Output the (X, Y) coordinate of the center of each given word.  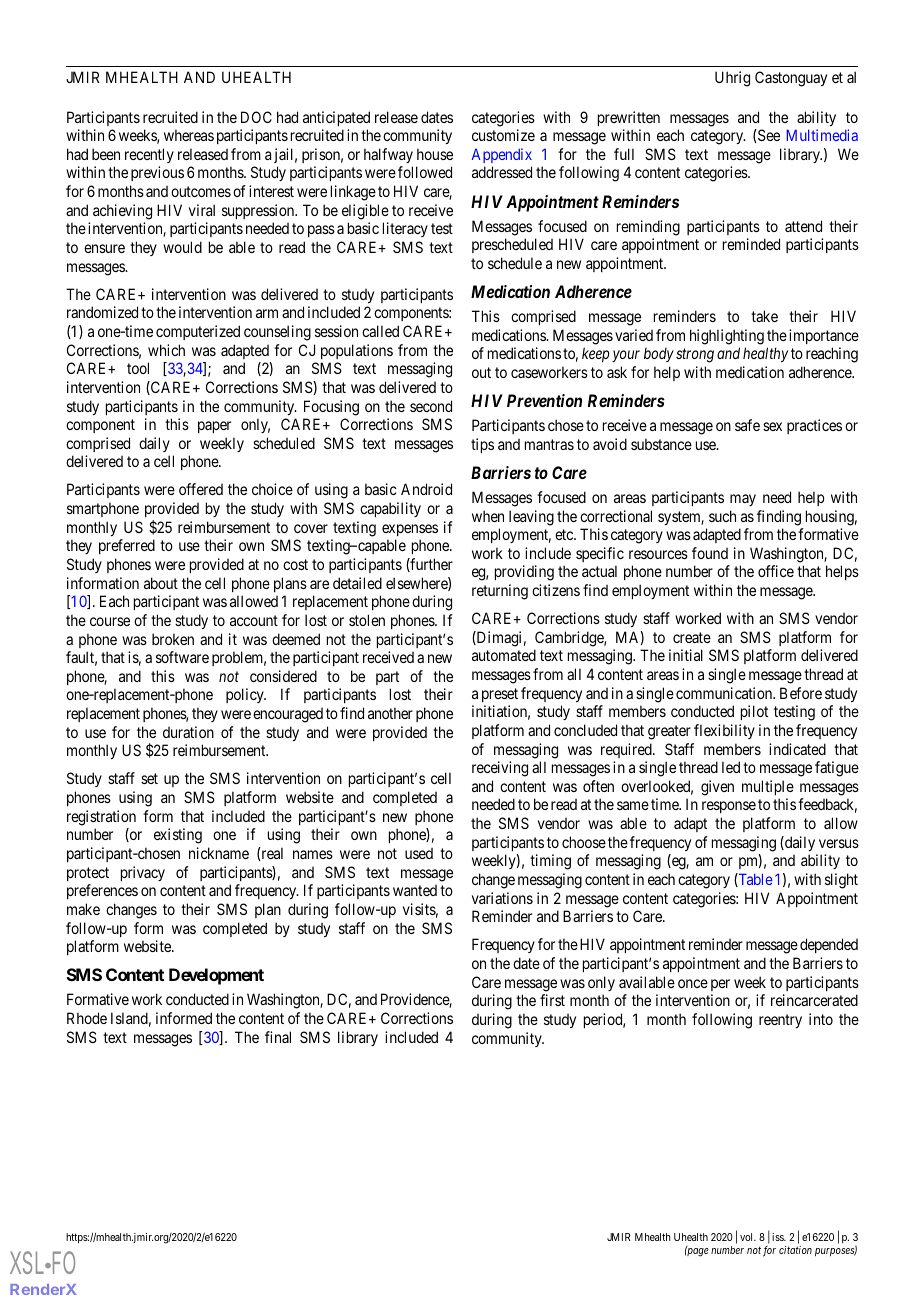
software (182, 657)
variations (502, 898)
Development (216, 976)
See (768, 135)
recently (149, 155)
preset (500, 695)
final (278, 1037)
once (693, 983)
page (697, 1252)
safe (747, 425)
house (435, 154)
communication (725, 693)
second (431, 406)
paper (214, 427)
